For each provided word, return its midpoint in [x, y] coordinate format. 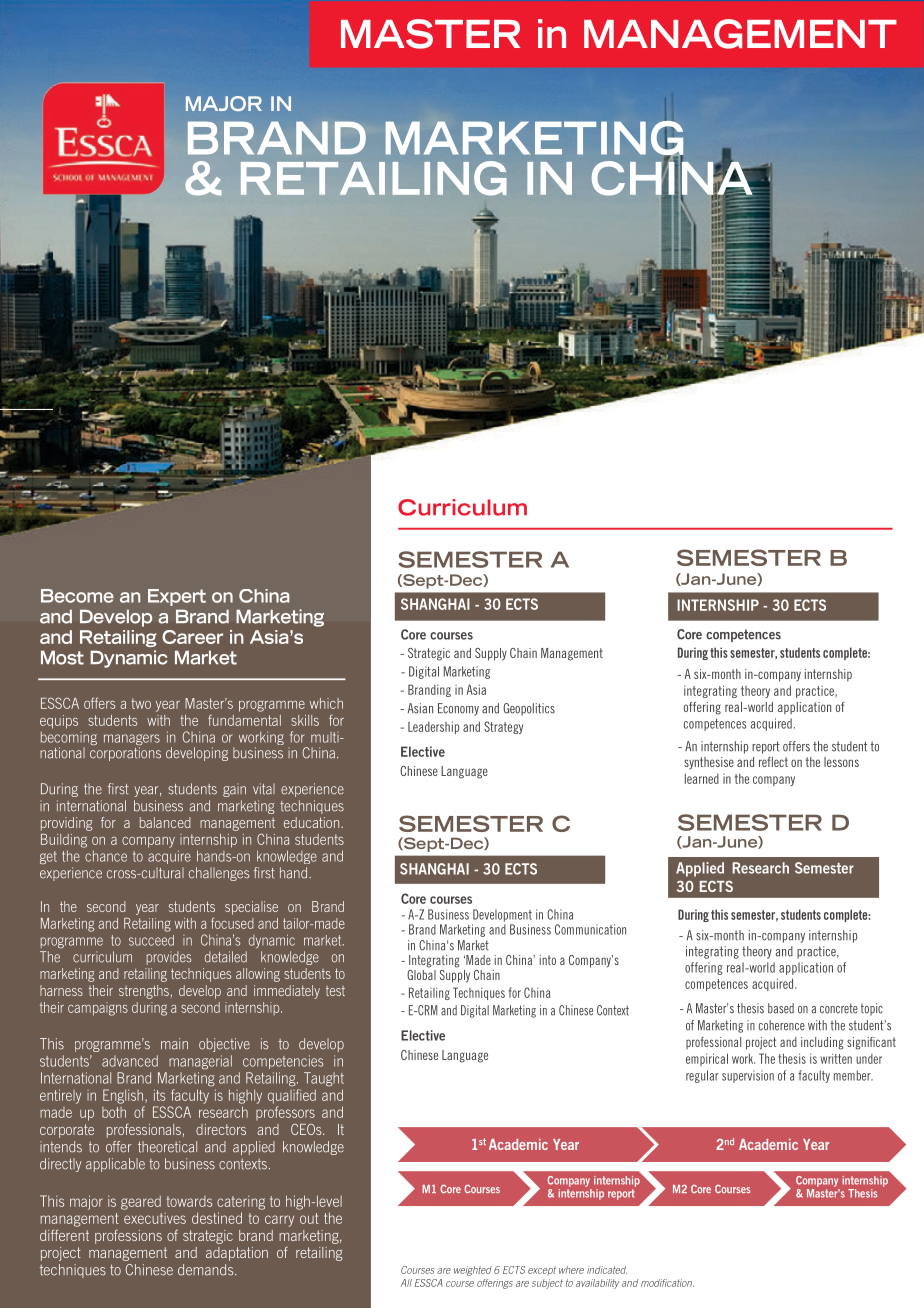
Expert [177, 597]
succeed [151, 940]
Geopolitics [529, 709]
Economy [458, 709]
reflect [773, 762]
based [781, 1008]
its [160, 1095]
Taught [324, 1079]
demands [207, 1270]
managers [132, 741]
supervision [748, 1076]
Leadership [433, 727]
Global [421, 973]
